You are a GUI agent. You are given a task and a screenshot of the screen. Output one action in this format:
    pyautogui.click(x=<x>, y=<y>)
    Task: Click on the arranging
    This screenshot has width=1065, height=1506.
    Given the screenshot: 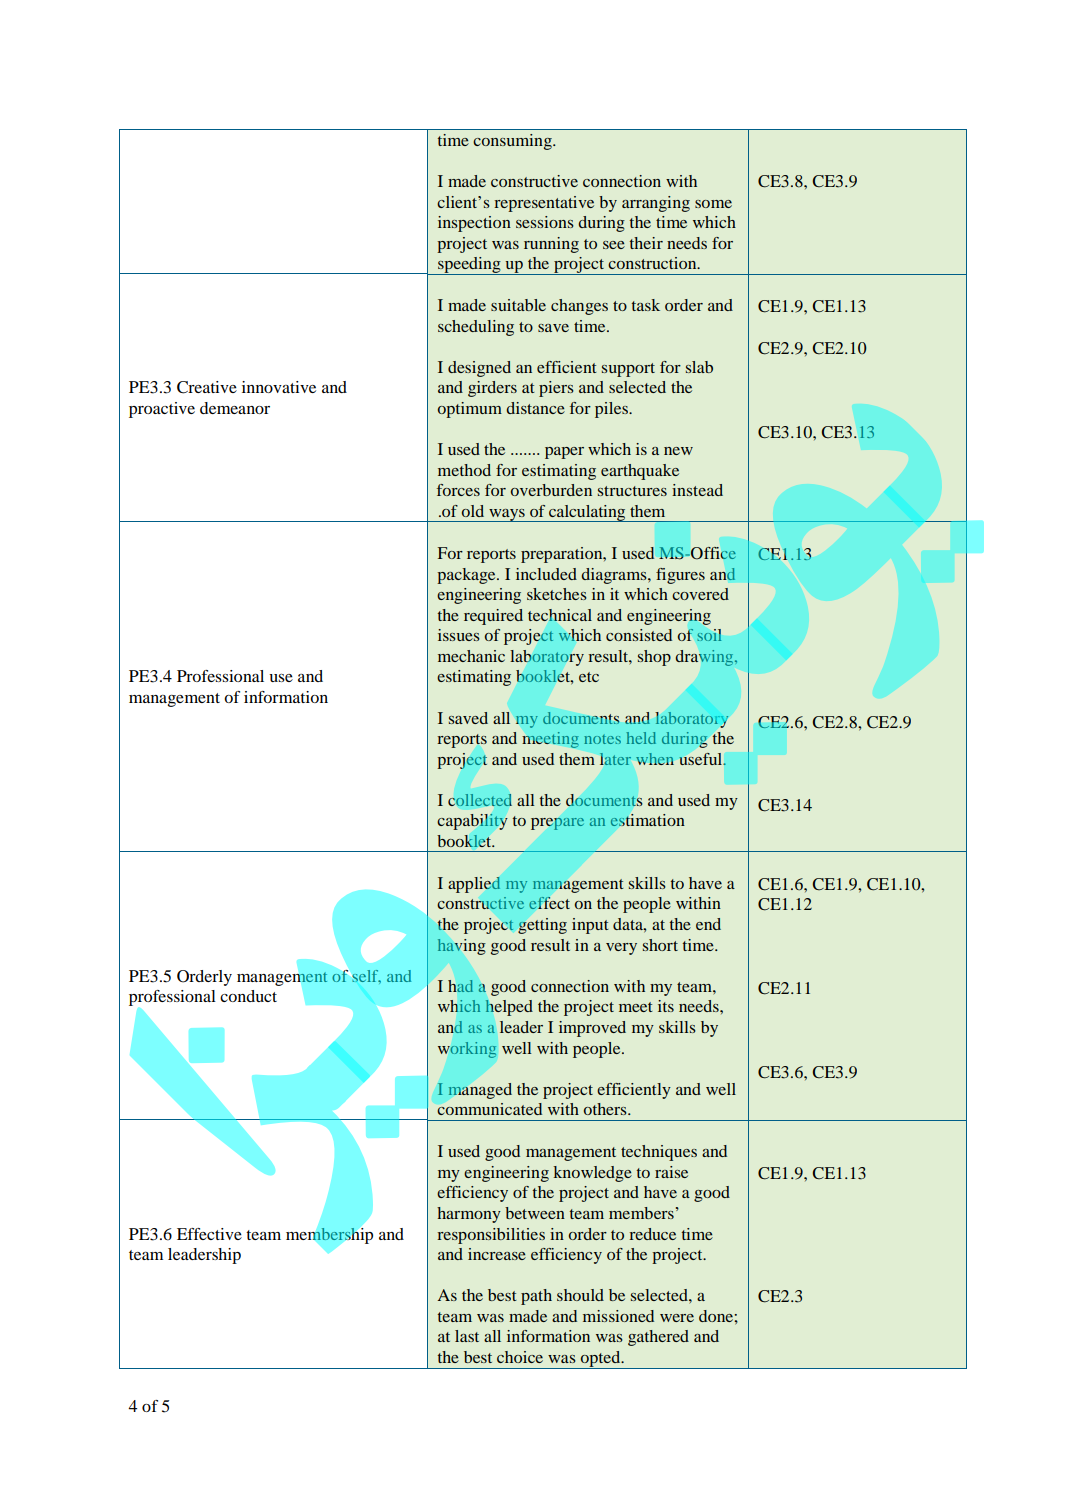 What is the action you would take?
    pyautogui.click(x=656, y=204)
